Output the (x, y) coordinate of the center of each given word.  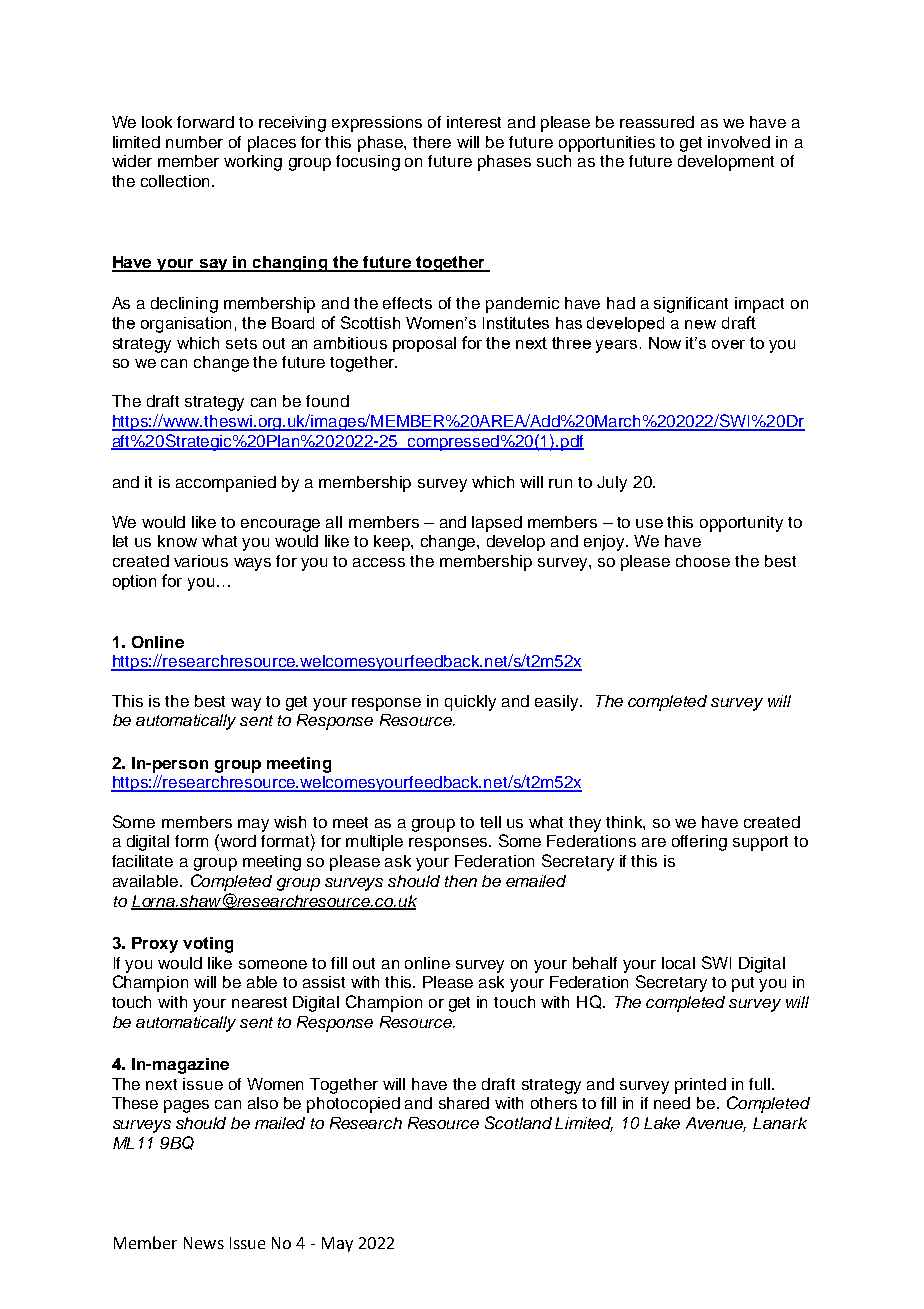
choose (703, 561)
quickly (470, 703)
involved (739, 142)
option (134, 582)
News (204, 1243)
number (194, 142)
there (432, 142)
